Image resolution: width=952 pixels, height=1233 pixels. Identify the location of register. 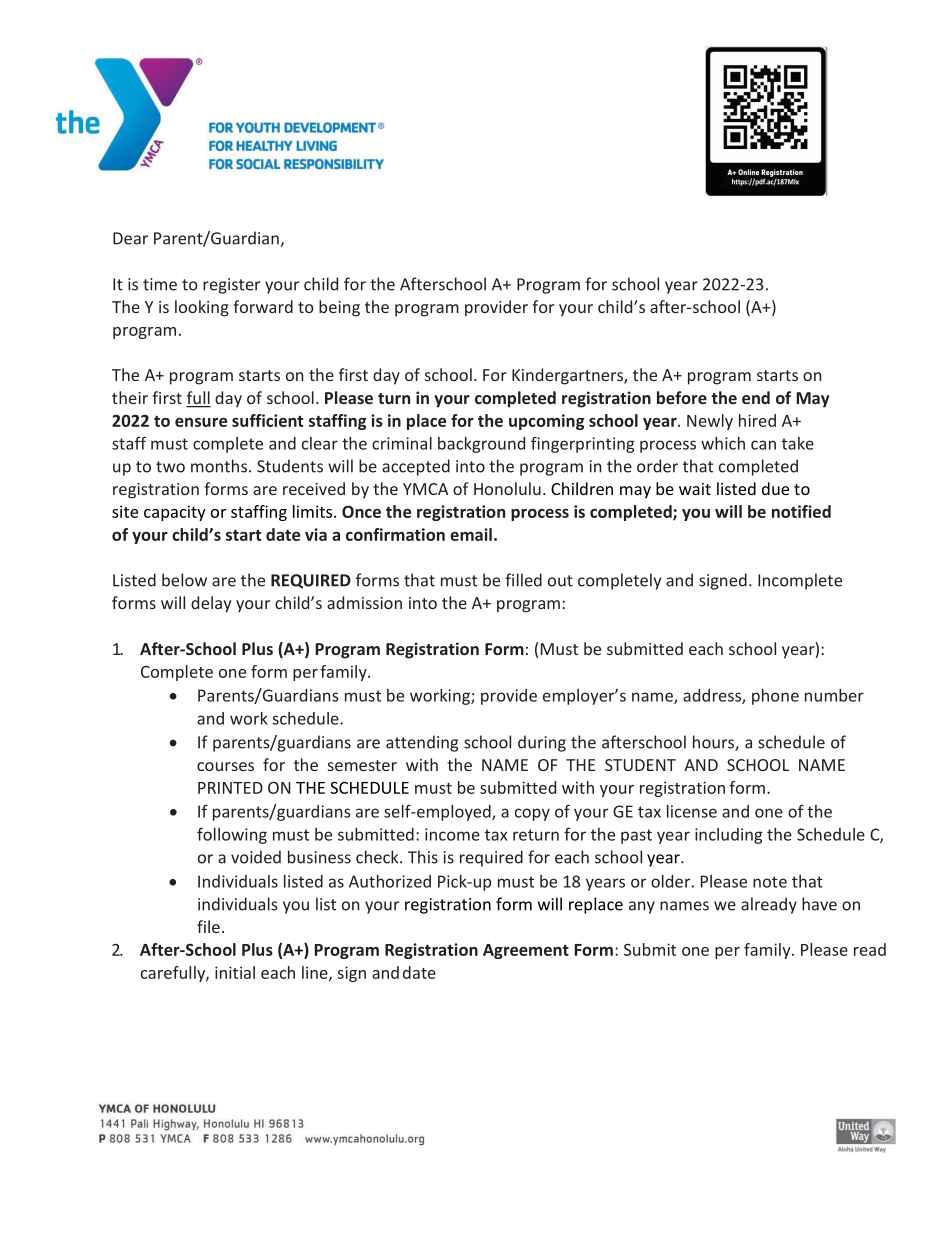
(231, 286).
